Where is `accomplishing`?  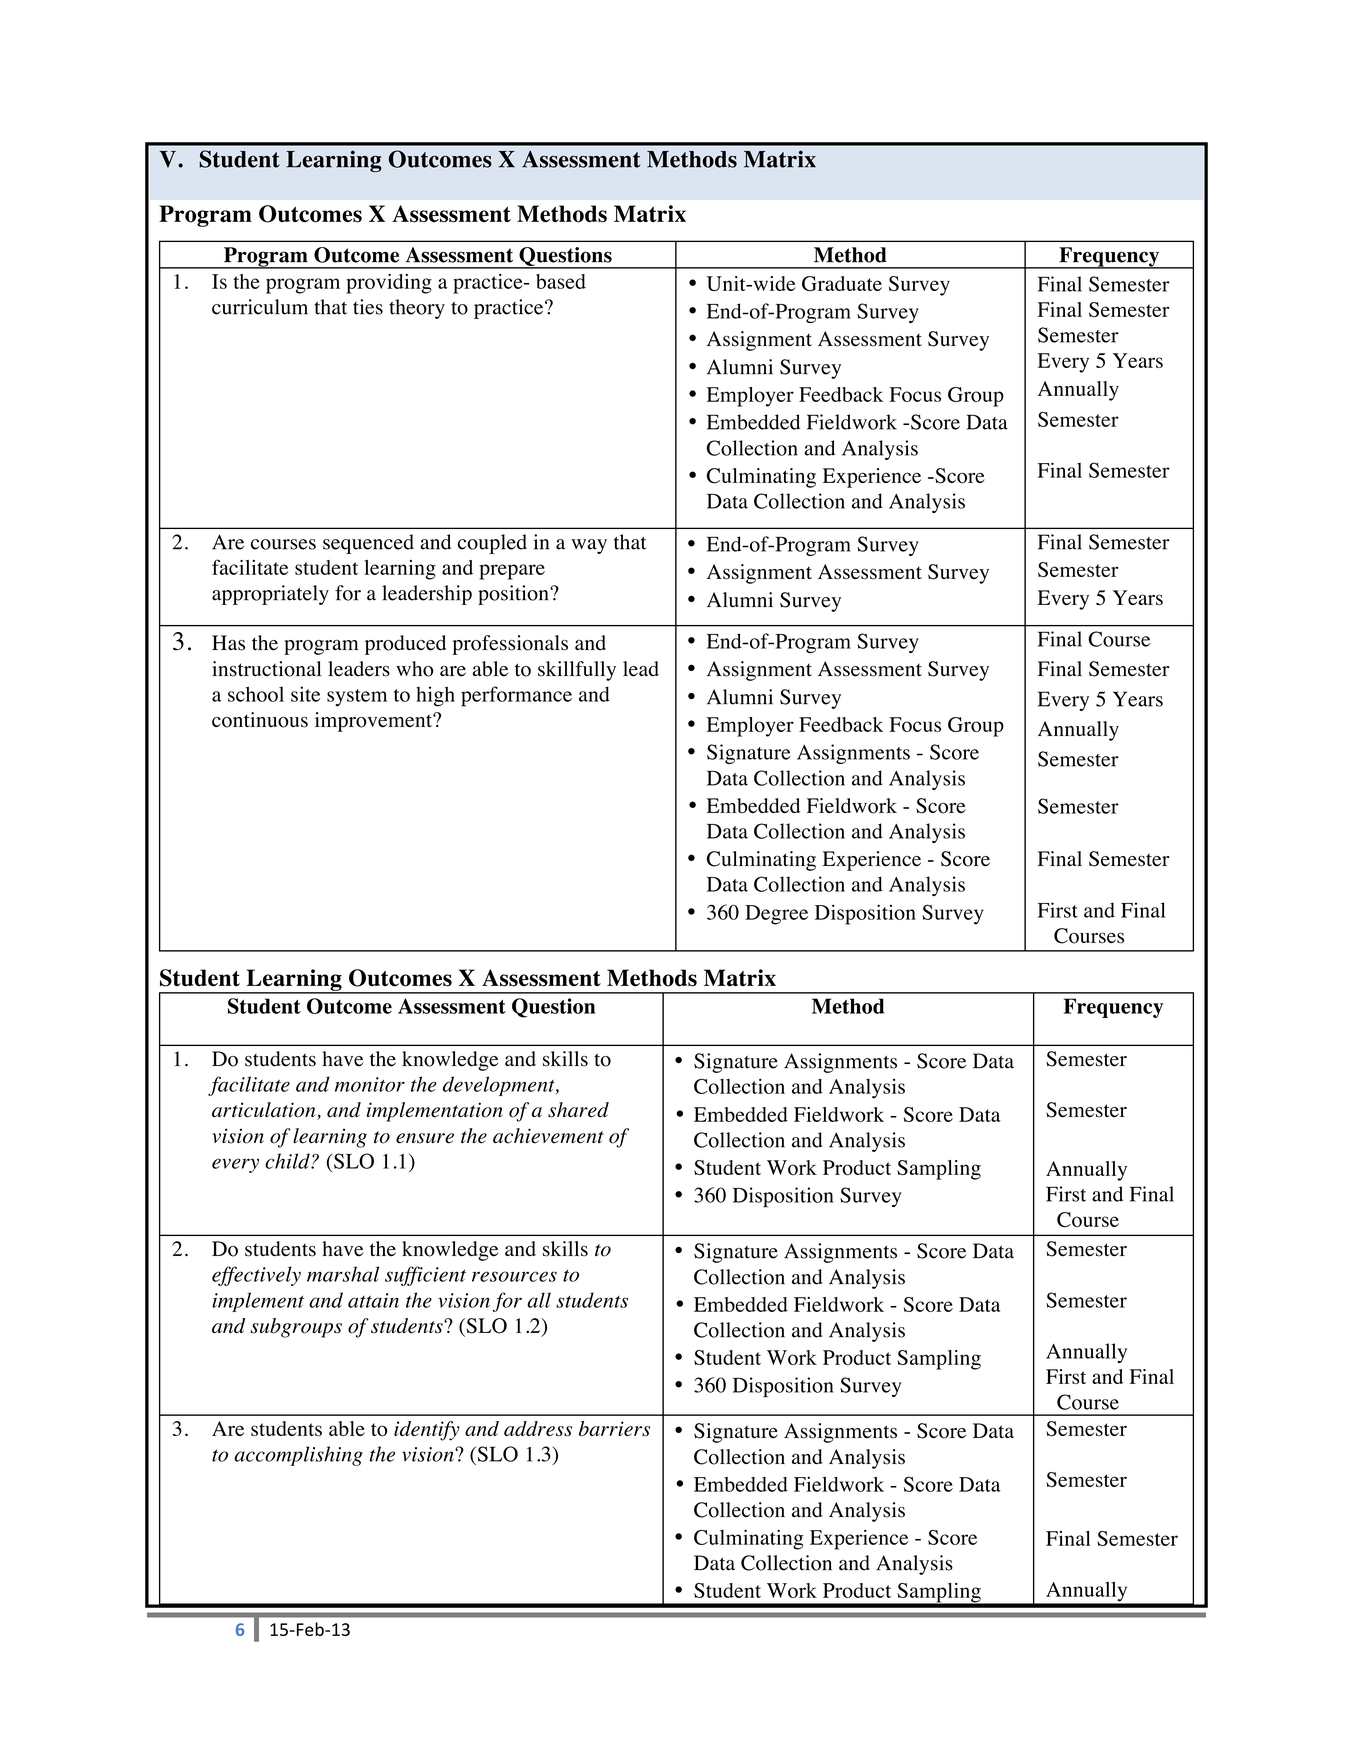
accomplishing is located at coordinates (298, 1456).
